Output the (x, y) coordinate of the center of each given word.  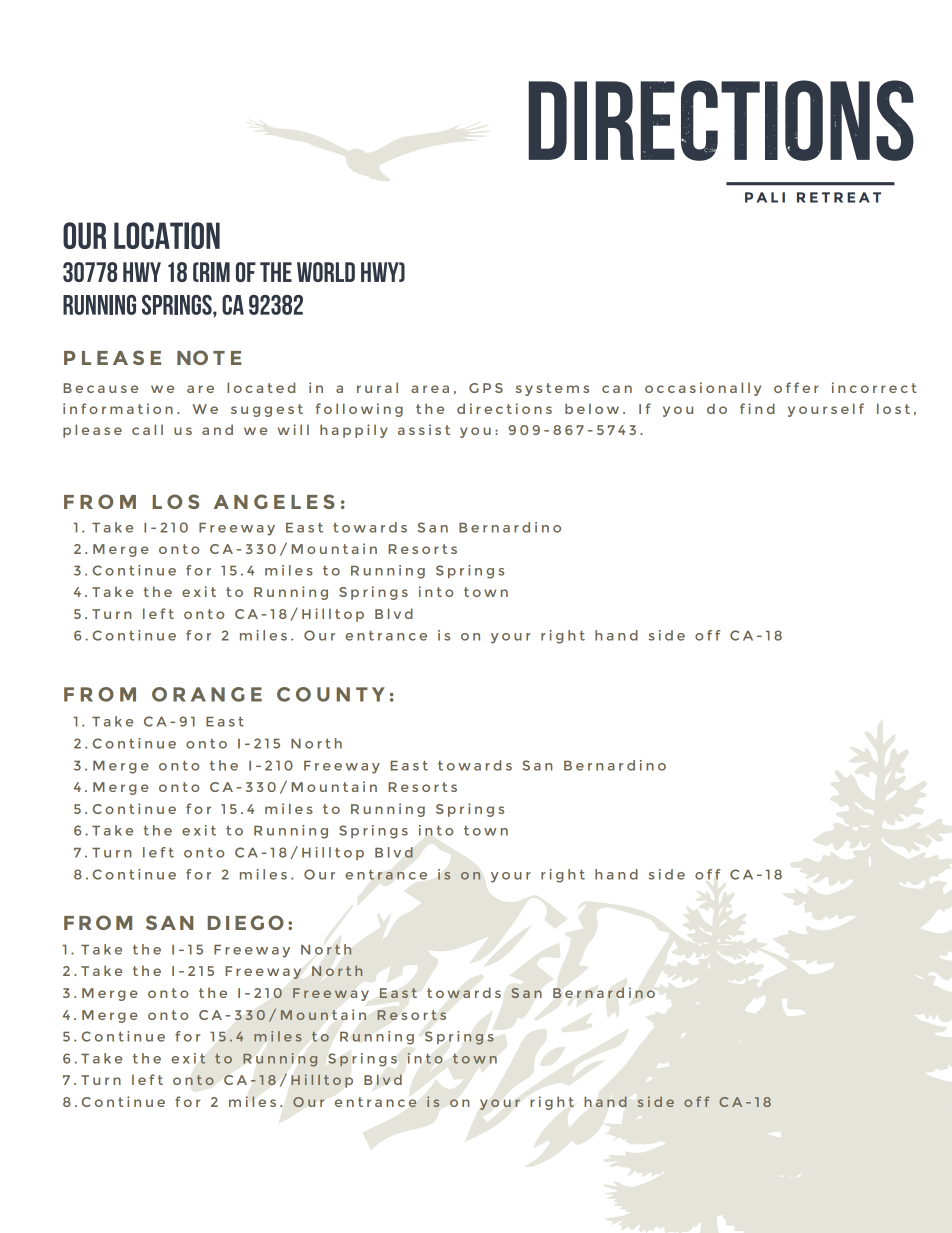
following (359, 410)
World (326, 272)
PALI (765, 197)
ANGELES (274, 501)
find (757, 408)
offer (796, 387)
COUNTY (331, 694)
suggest (267, 410)
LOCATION (167, 235)
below (592, 408)
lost (893, 408)
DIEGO (246, 922)
